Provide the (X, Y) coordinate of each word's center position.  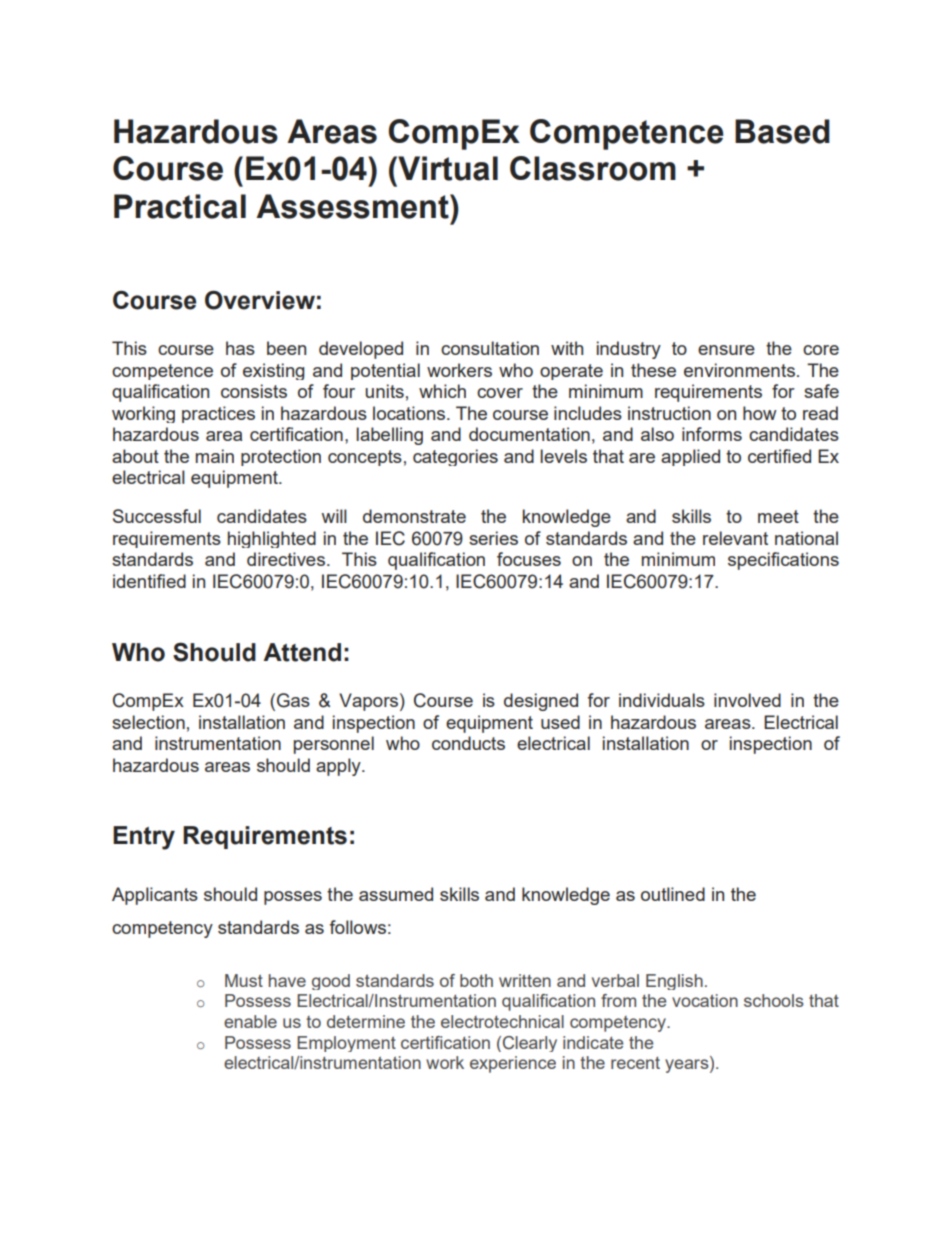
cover (500, 393)
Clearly (530, 1044)
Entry (144, 838)
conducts (468, 743)
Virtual (447, 168)
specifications (783, 561)
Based (782, 131)
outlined (673, 894)
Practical (180, 206)
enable (250, 1021)
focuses (529, 559)
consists (254, 391)
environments (739, 370)
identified (149, 581)
